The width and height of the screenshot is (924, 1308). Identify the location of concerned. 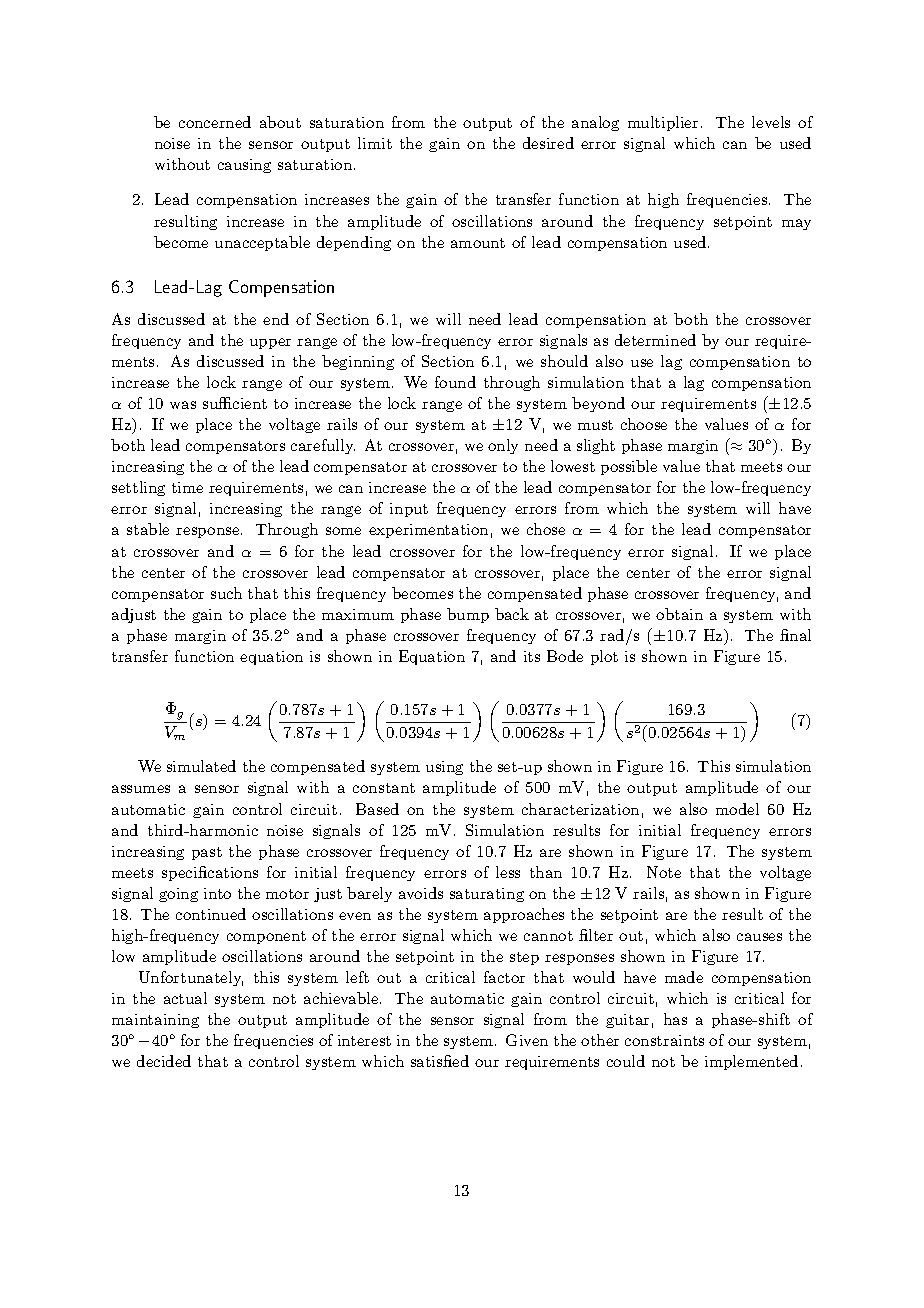
(215, 122).
